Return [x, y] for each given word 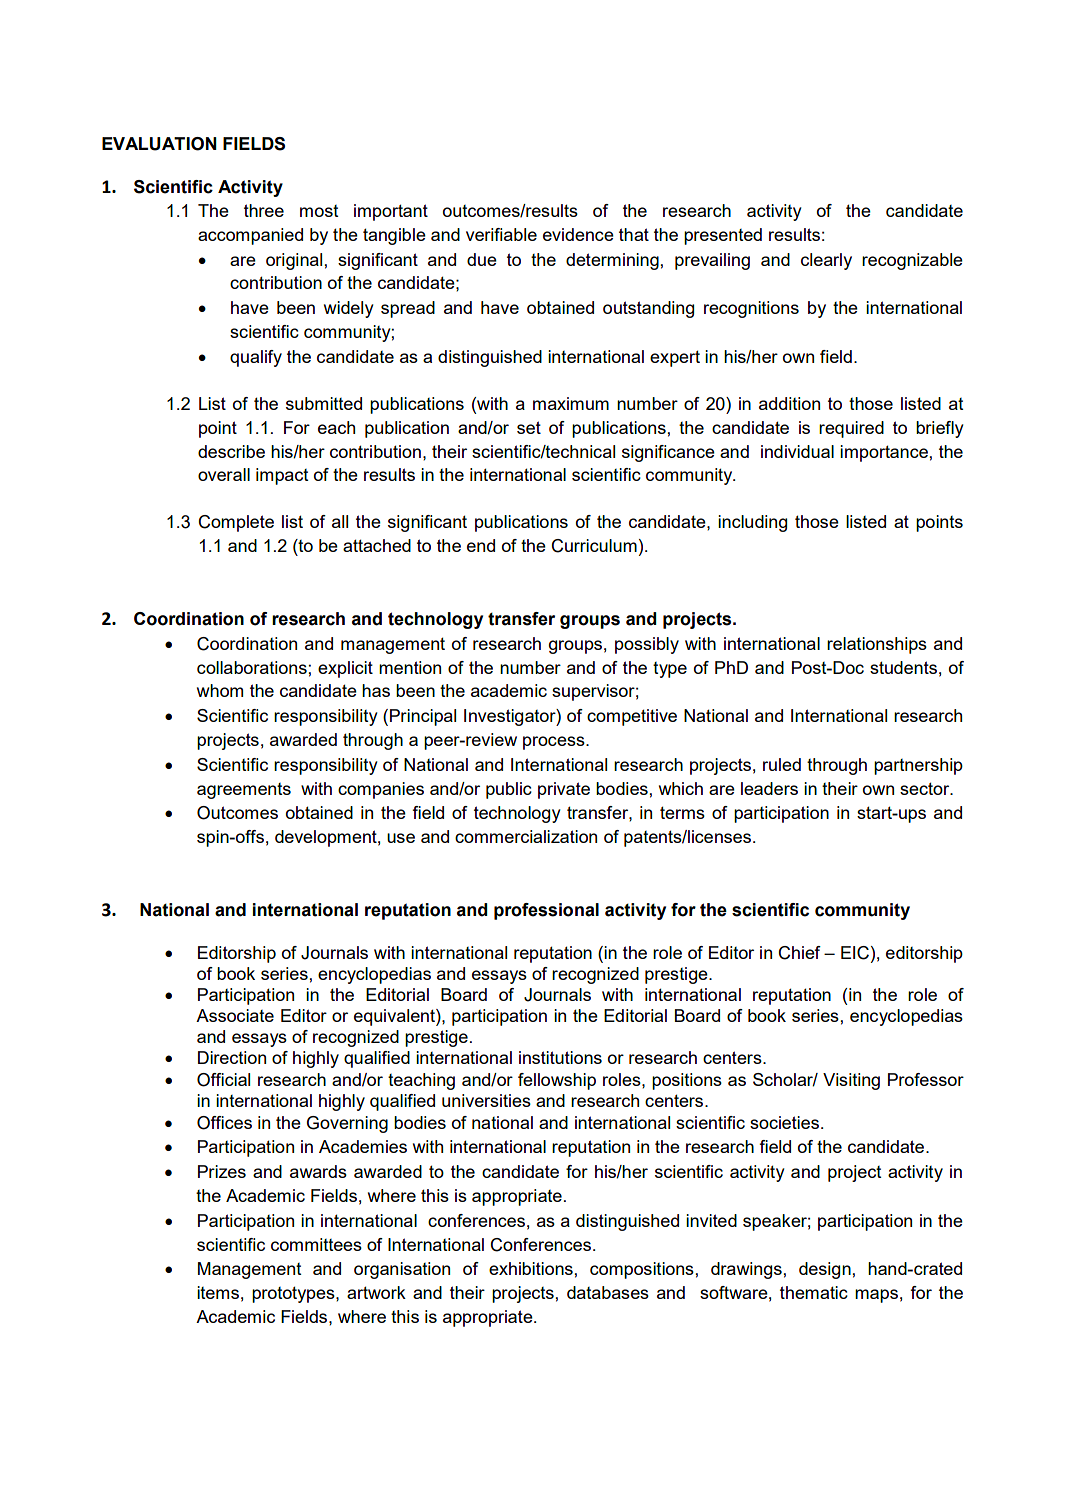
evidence [578, 234]
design [826, 1270]
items [218, 1292]
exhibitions [532, 1268]
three [264, 210]
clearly [826, 261]
